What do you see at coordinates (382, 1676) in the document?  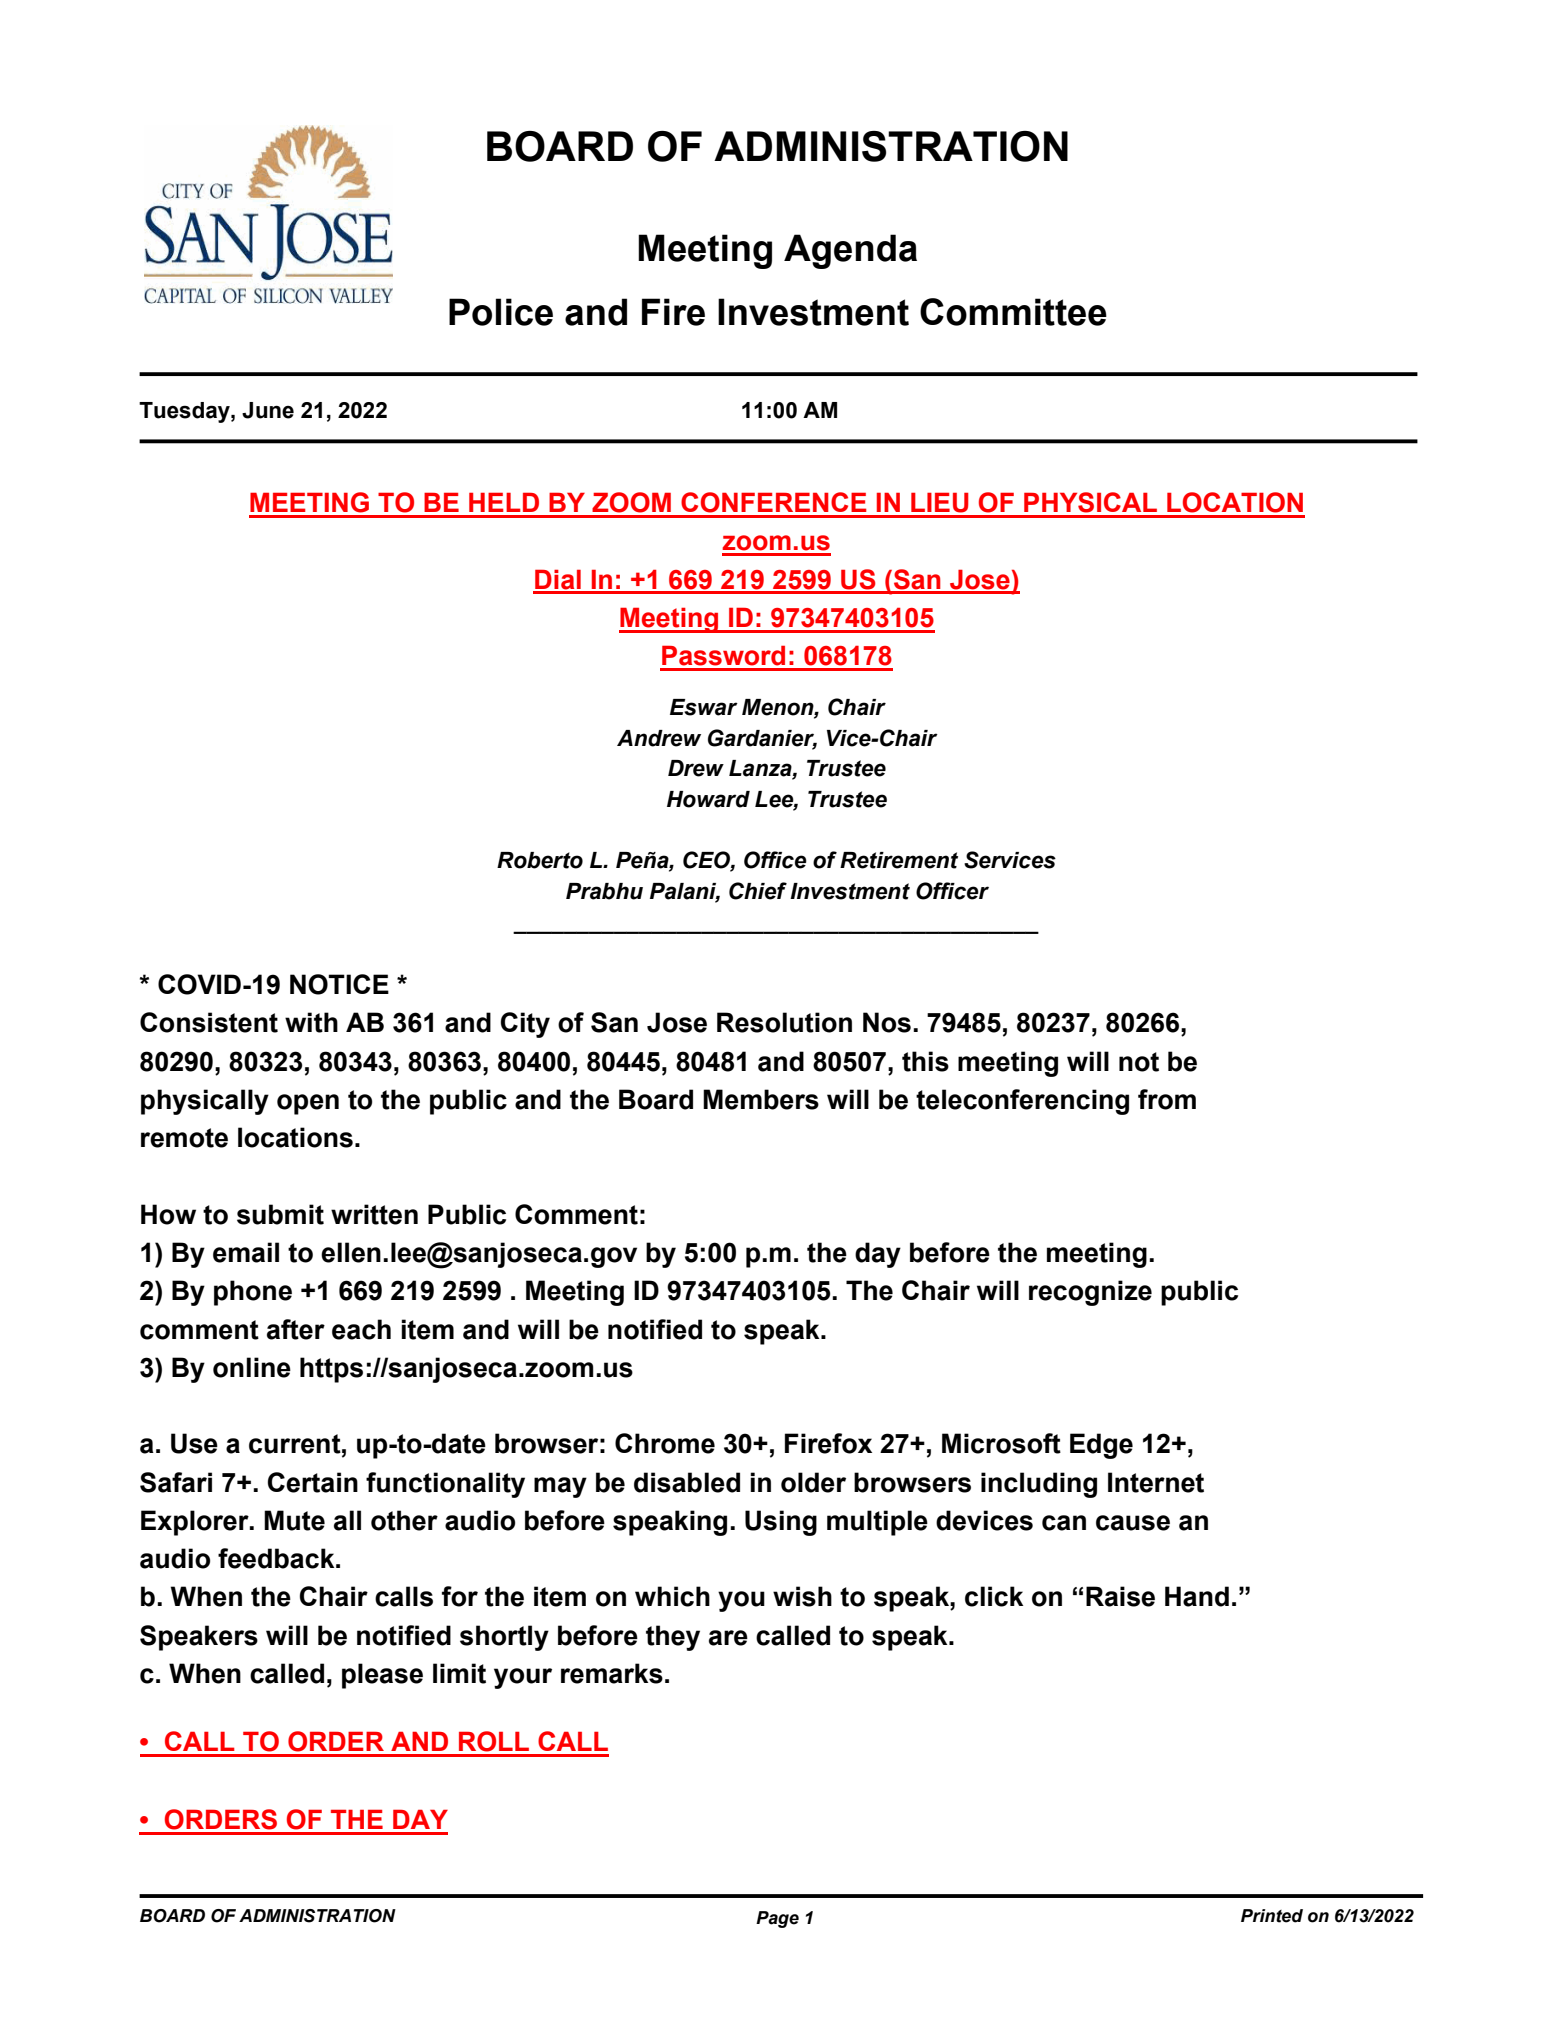 I see `please` at bounding box center [382, 1676].
